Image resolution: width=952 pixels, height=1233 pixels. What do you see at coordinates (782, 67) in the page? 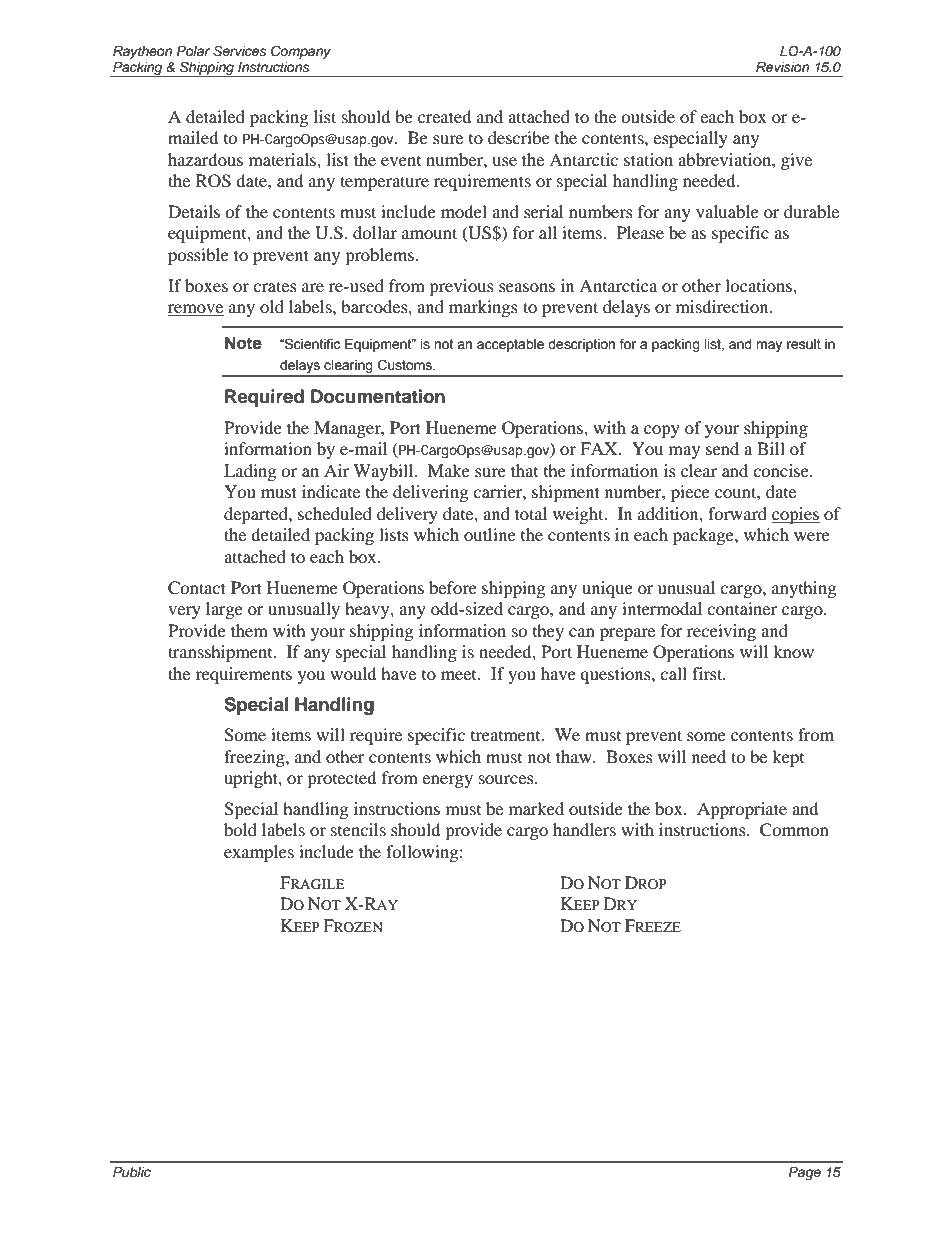
I see `Revision` at bounding box center [782, 67].
